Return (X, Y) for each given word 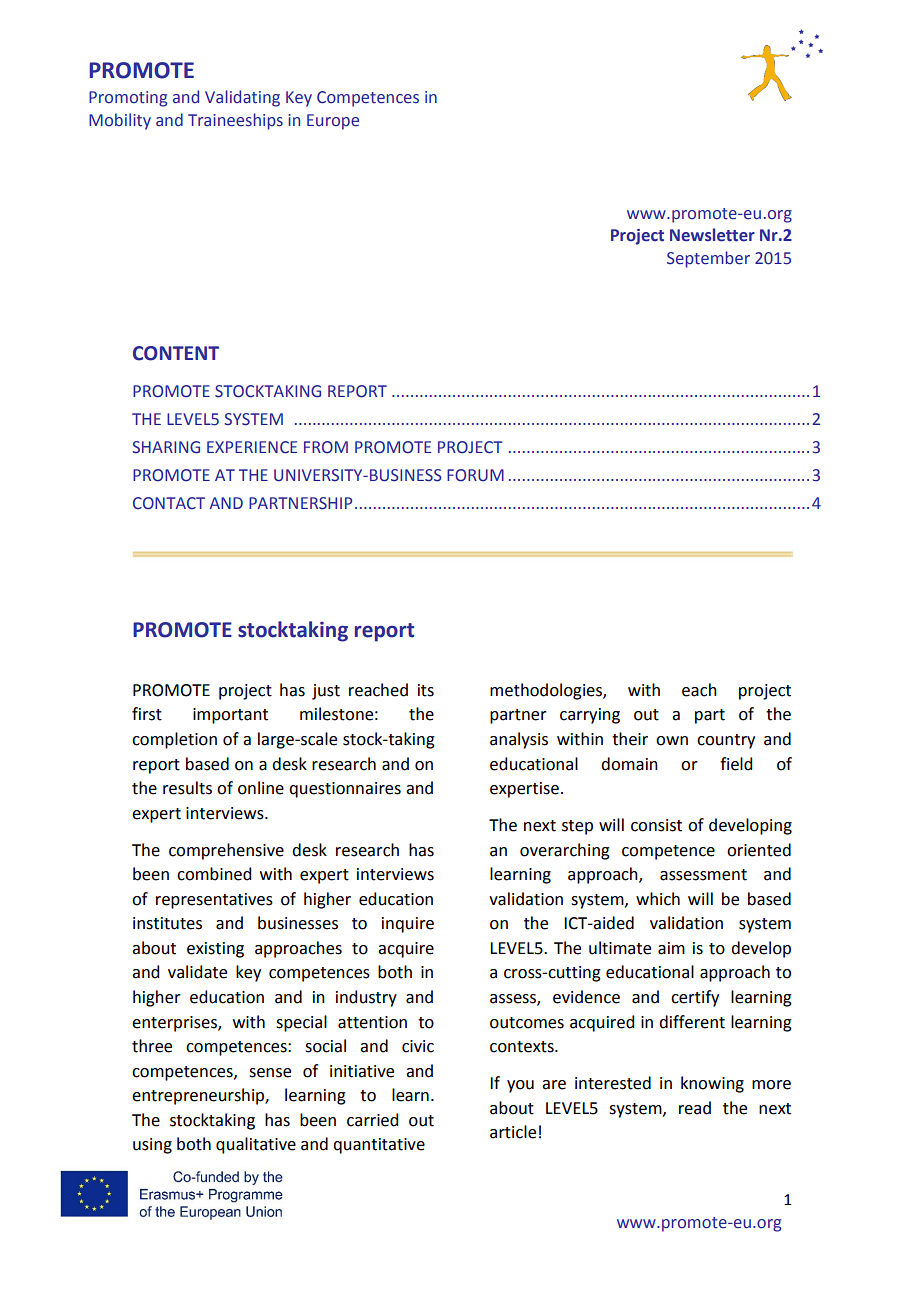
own (672, 741)
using (152, 1146)
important (230, 716)
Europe (333, 122)
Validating (242, 98)
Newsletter (712, 235)
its (426, 690)
